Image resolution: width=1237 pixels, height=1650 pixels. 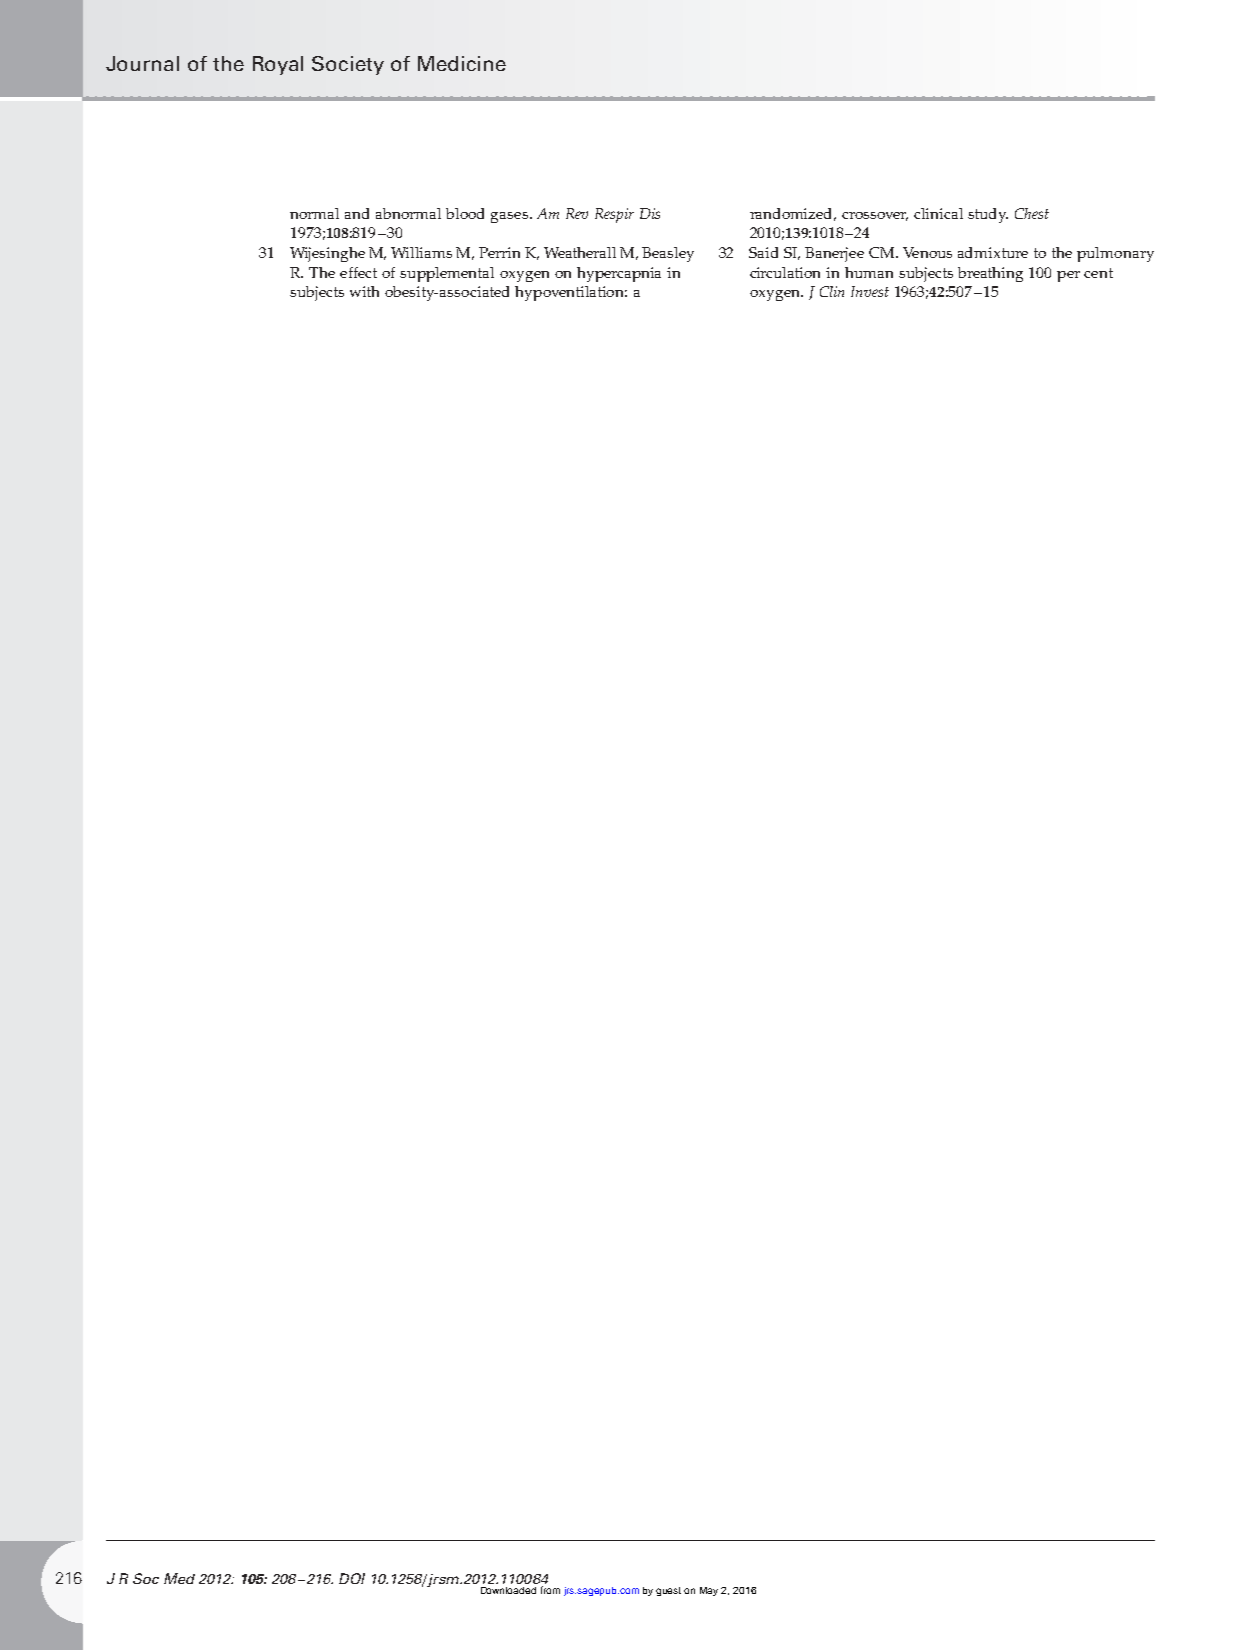 What do you see at coordinates (668, 1591) in the screenshot?
I see `guest` at bounding box center [668, 1591].
